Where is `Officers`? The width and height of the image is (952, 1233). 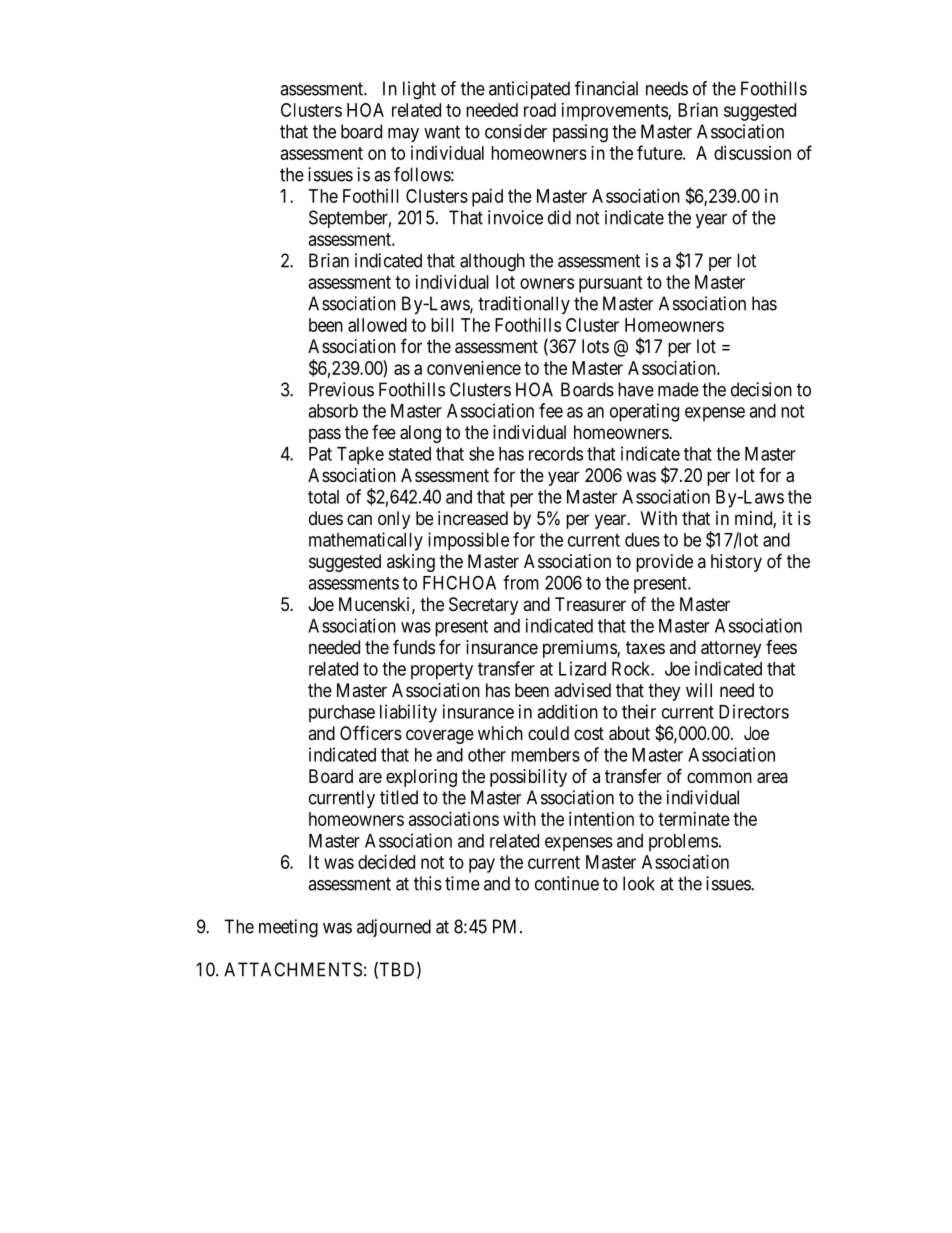
Officers is located at coordinates (371, 732).
